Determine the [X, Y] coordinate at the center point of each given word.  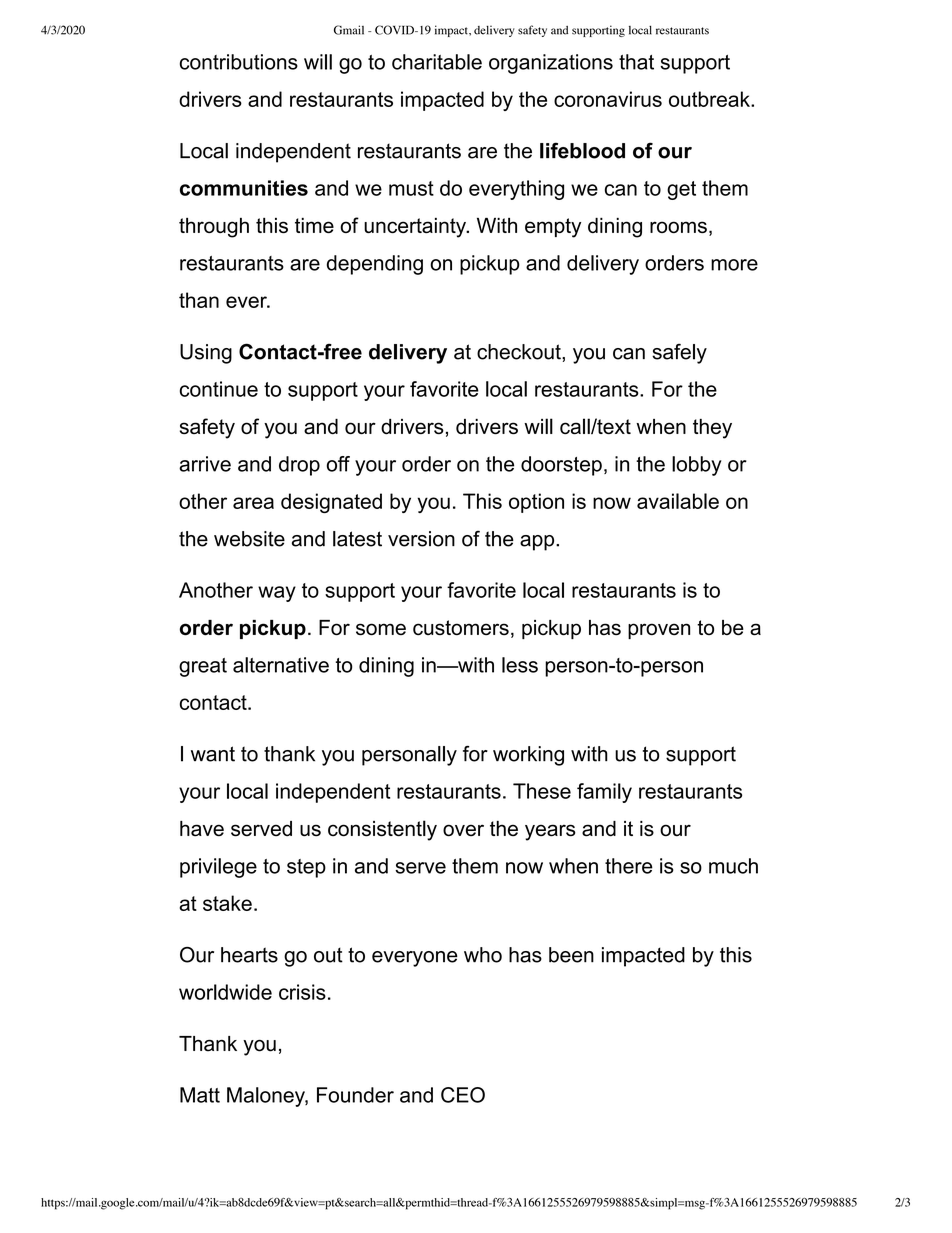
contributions [239, 62]
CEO [463, 1095]
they [712, 429]
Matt [200, 1095]
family [604, 793]
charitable [437, 62]
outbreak [710, 99]
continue [219, 389]
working [528, 756]
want [213, 754]
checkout [520, 352]
